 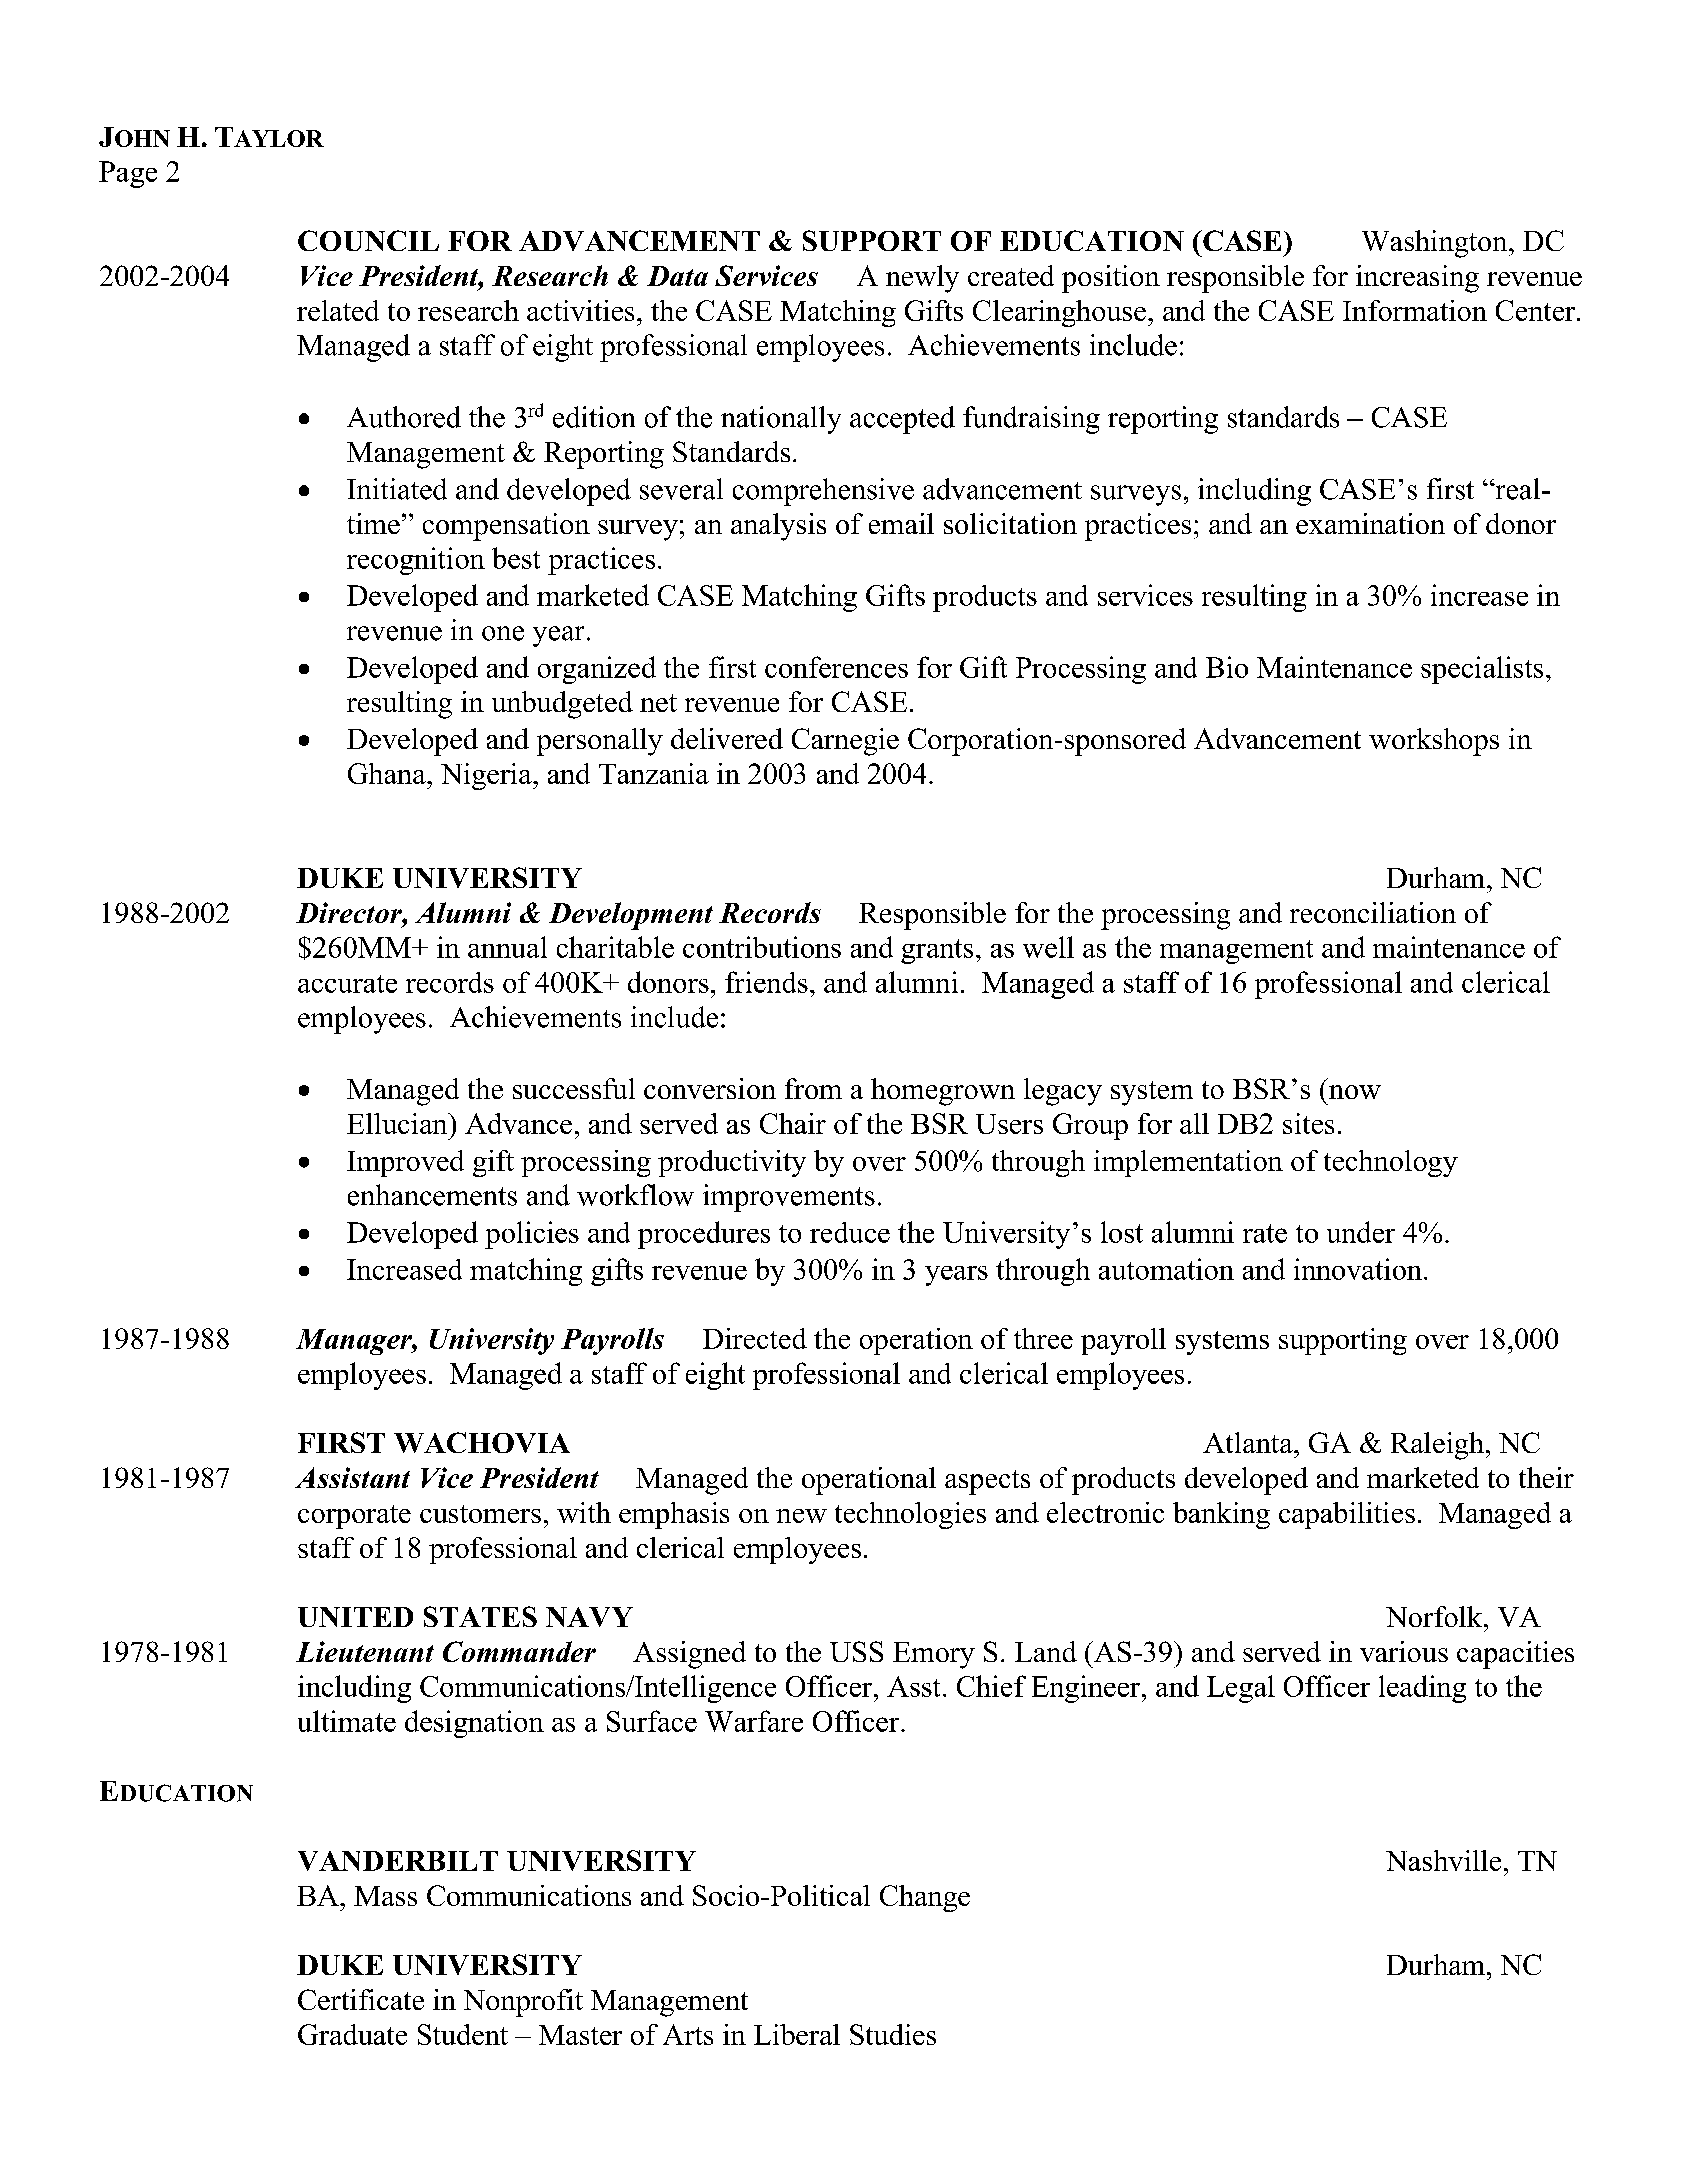 What do you see at coordinates (361, 1999) in the image?
I see `Certificate` at bounding box center [361, 1999].
